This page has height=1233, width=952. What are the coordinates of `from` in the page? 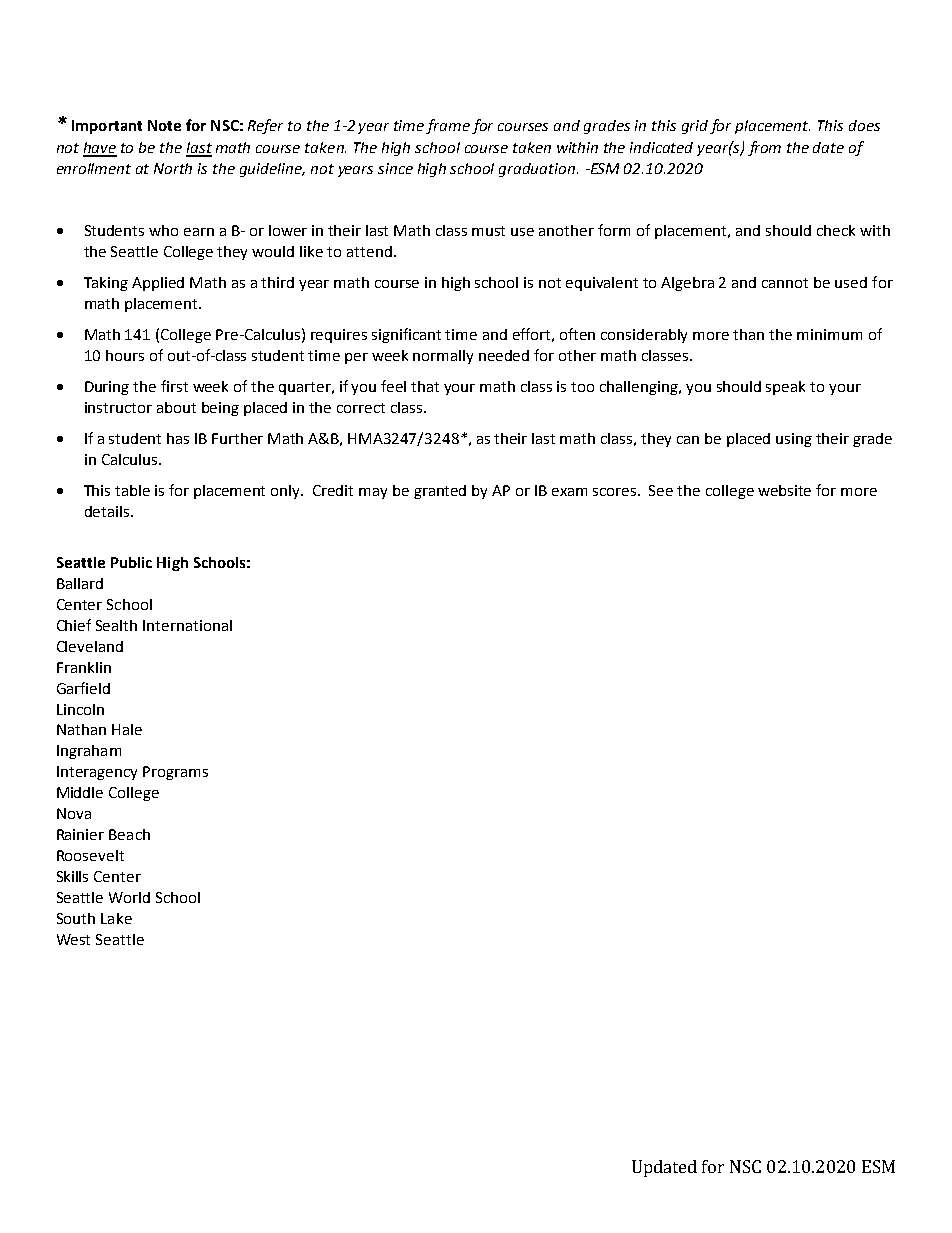 It's located at (764, 148).
